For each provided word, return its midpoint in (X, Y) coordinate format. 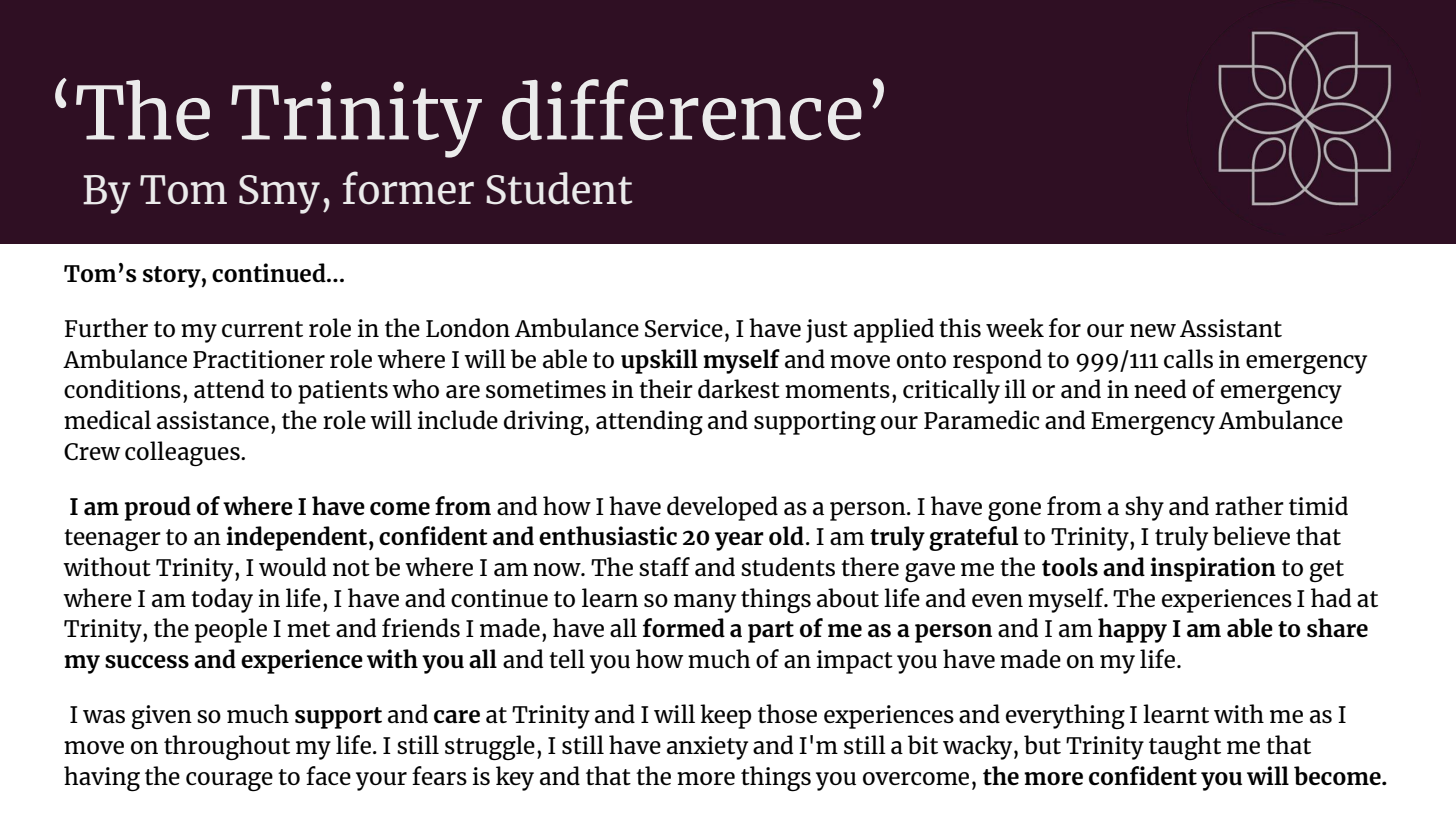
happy (1132, 630)
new (1153, 330)
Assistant (1231, 328)
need (1160, 388)
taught (1185, 747)
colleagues (183, 453)
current (262, 329)
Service (684, 328)
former (408, 188)
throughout (227, 747)
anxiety (707, 748)
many (705, 603)
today (222, 600)
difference (682, 109)
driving (543, 422)
